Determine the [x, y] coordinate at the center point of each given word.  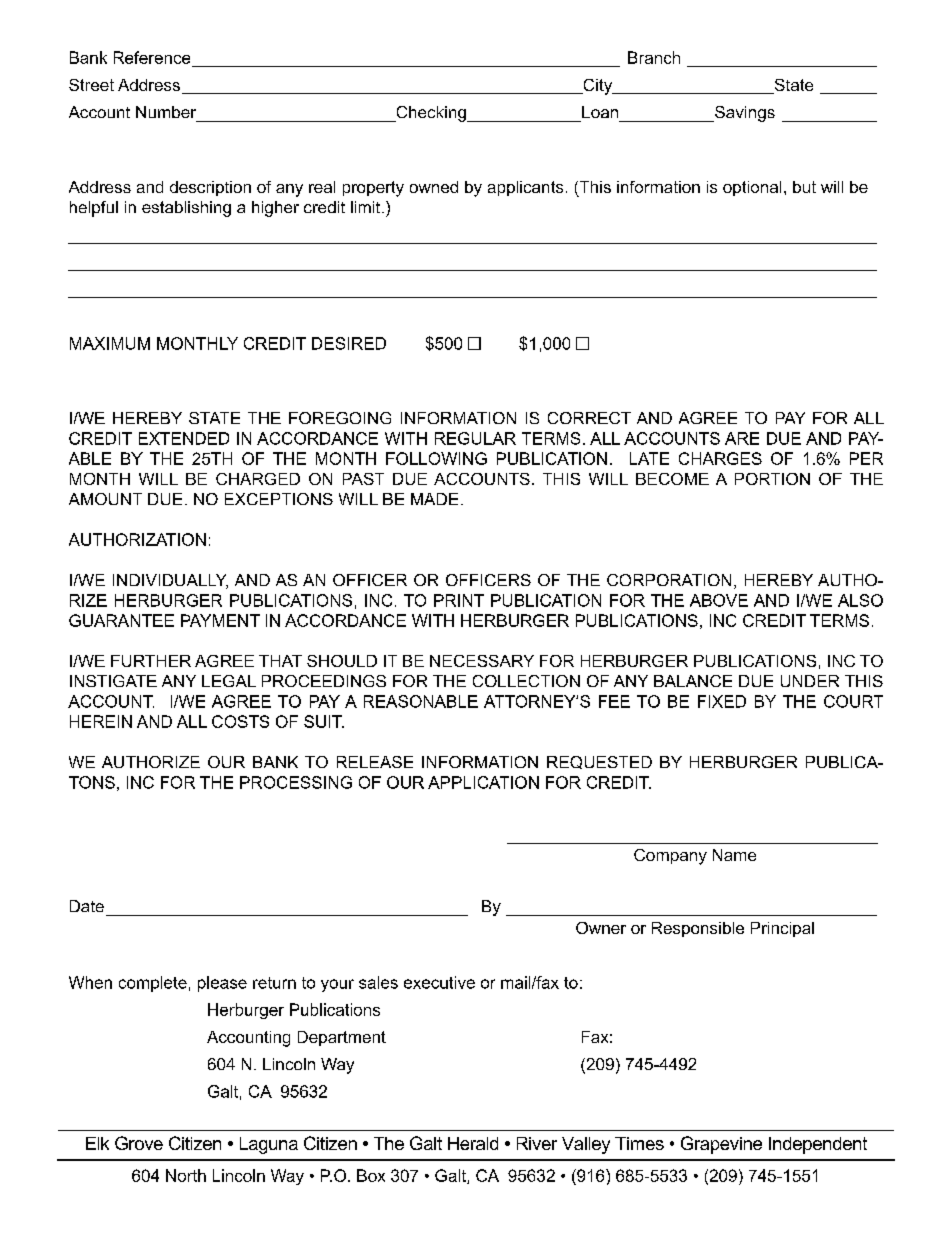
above [719, 600]
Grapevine [721, 1145]
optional [752, 188]
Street [91, 85]
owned [434, 187]
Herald [473, 1143]
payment [220, 620]
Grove [139, 1143]
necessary [482, 661]
